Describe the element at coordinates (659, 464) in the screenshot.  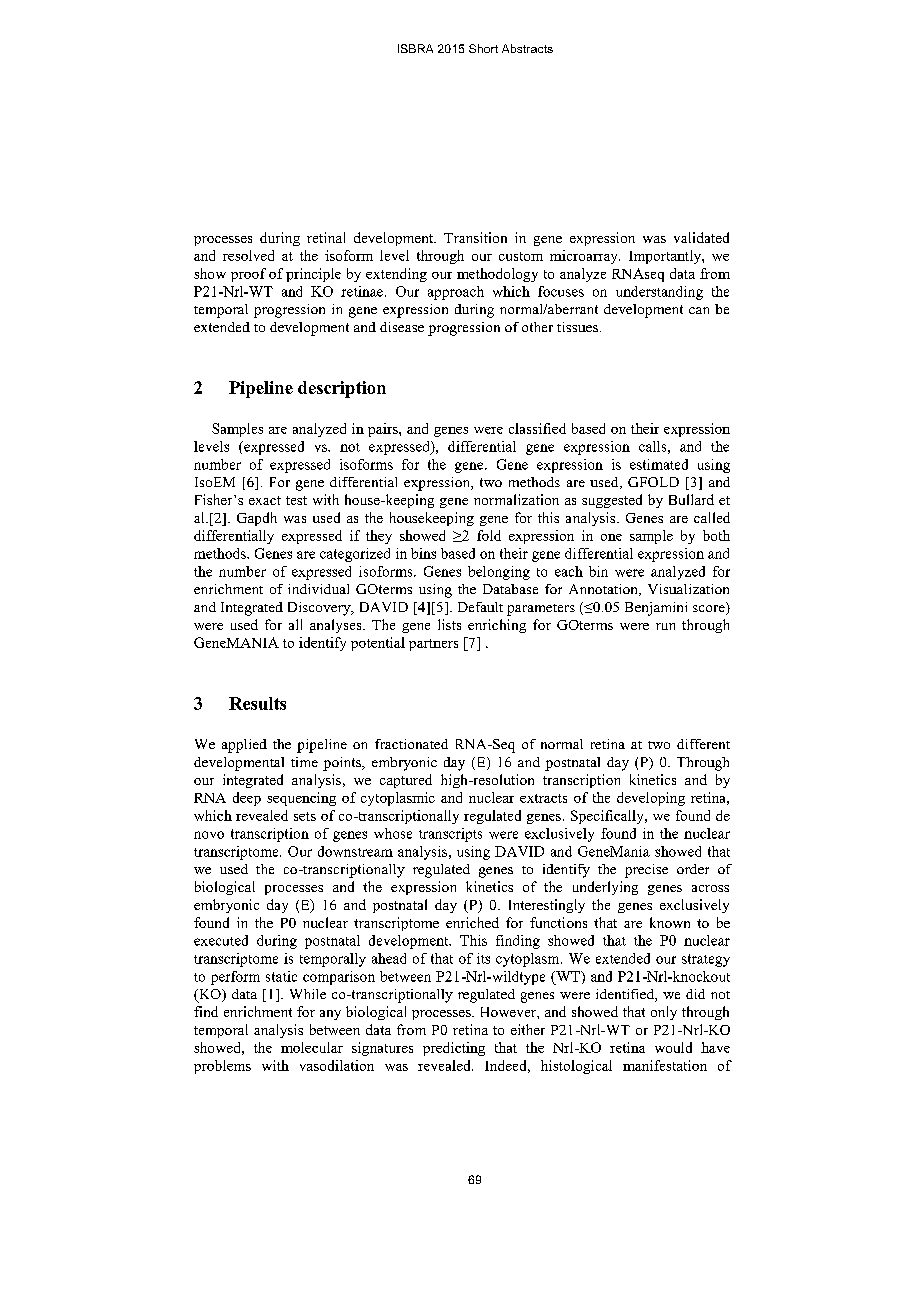
I see `estimated` at that location.
